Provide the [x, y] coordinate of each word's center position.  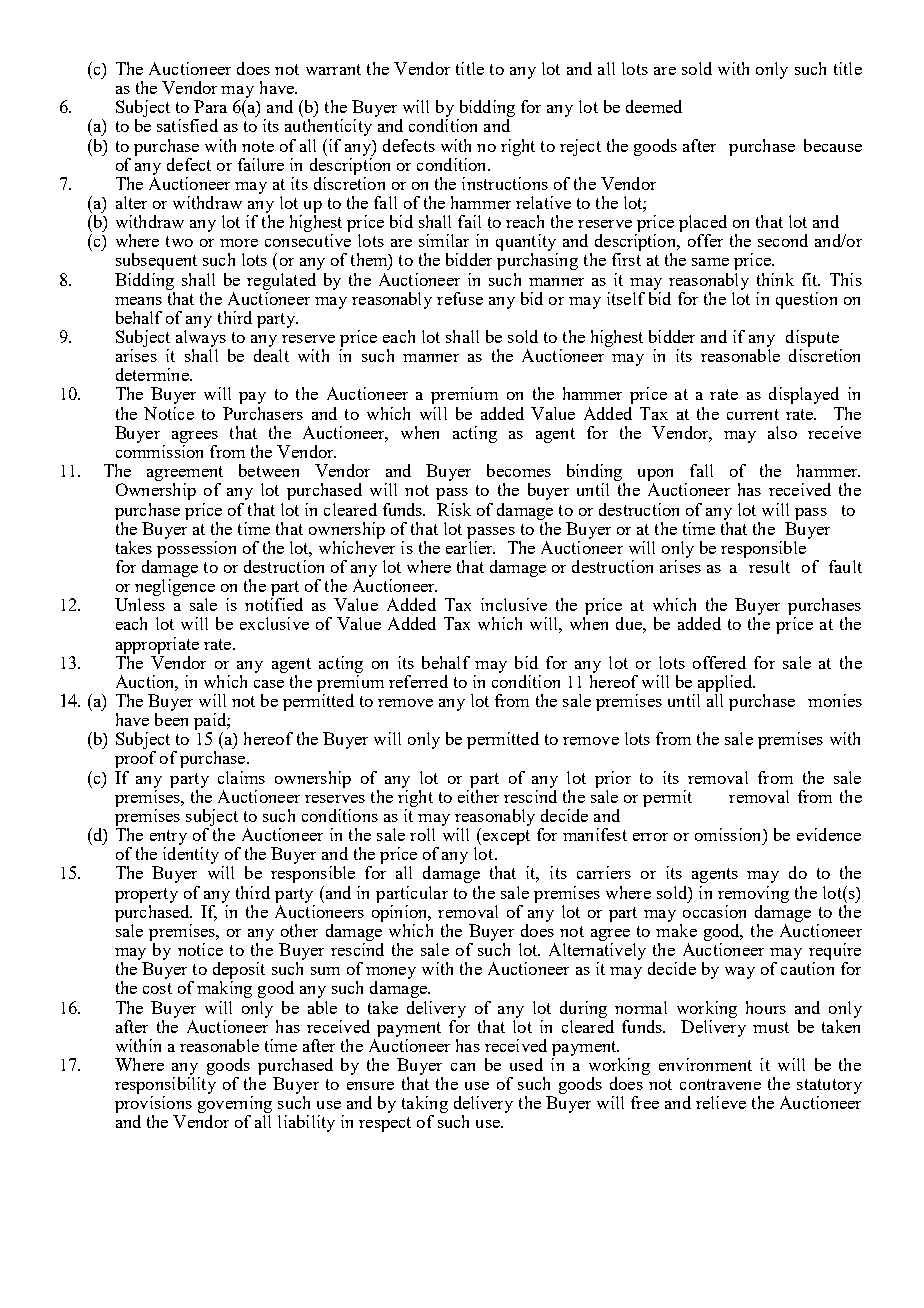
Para [210, 106]
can [463, 1067]
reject [580, 147]
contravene [720, 1084]
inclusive [514, 604]
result [769, 566]
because [833, 145]
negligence [175, 586]
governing [235, 1106]
